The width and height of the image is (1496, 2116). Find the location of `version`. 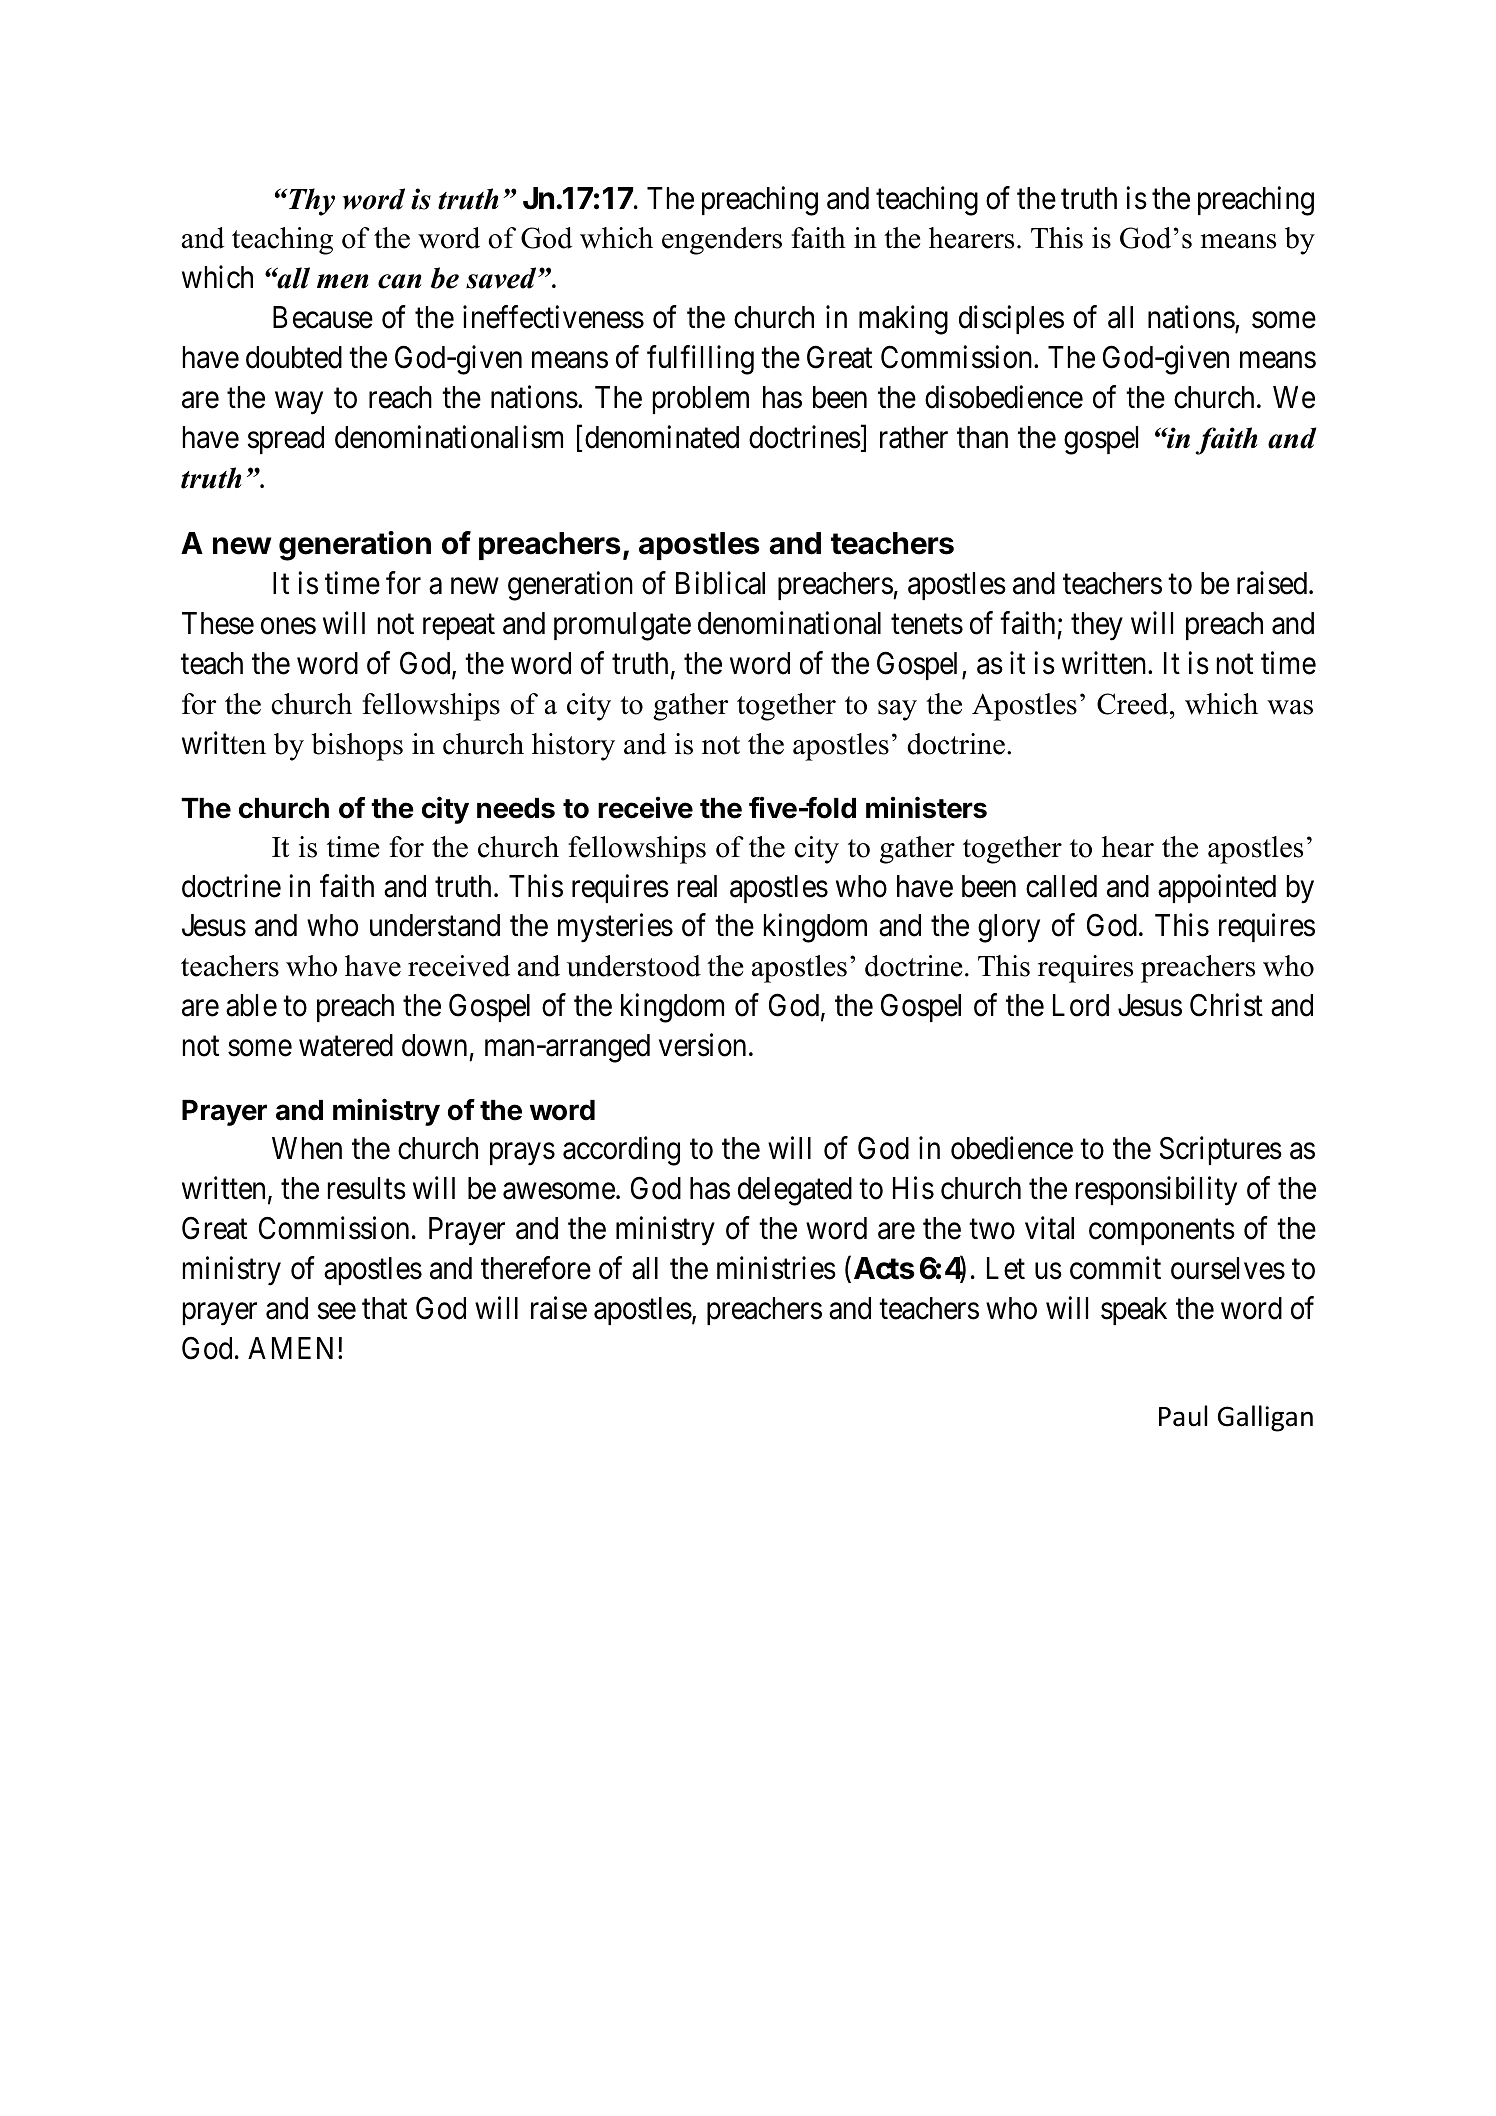

version is located at coordinates (702, 1045).
